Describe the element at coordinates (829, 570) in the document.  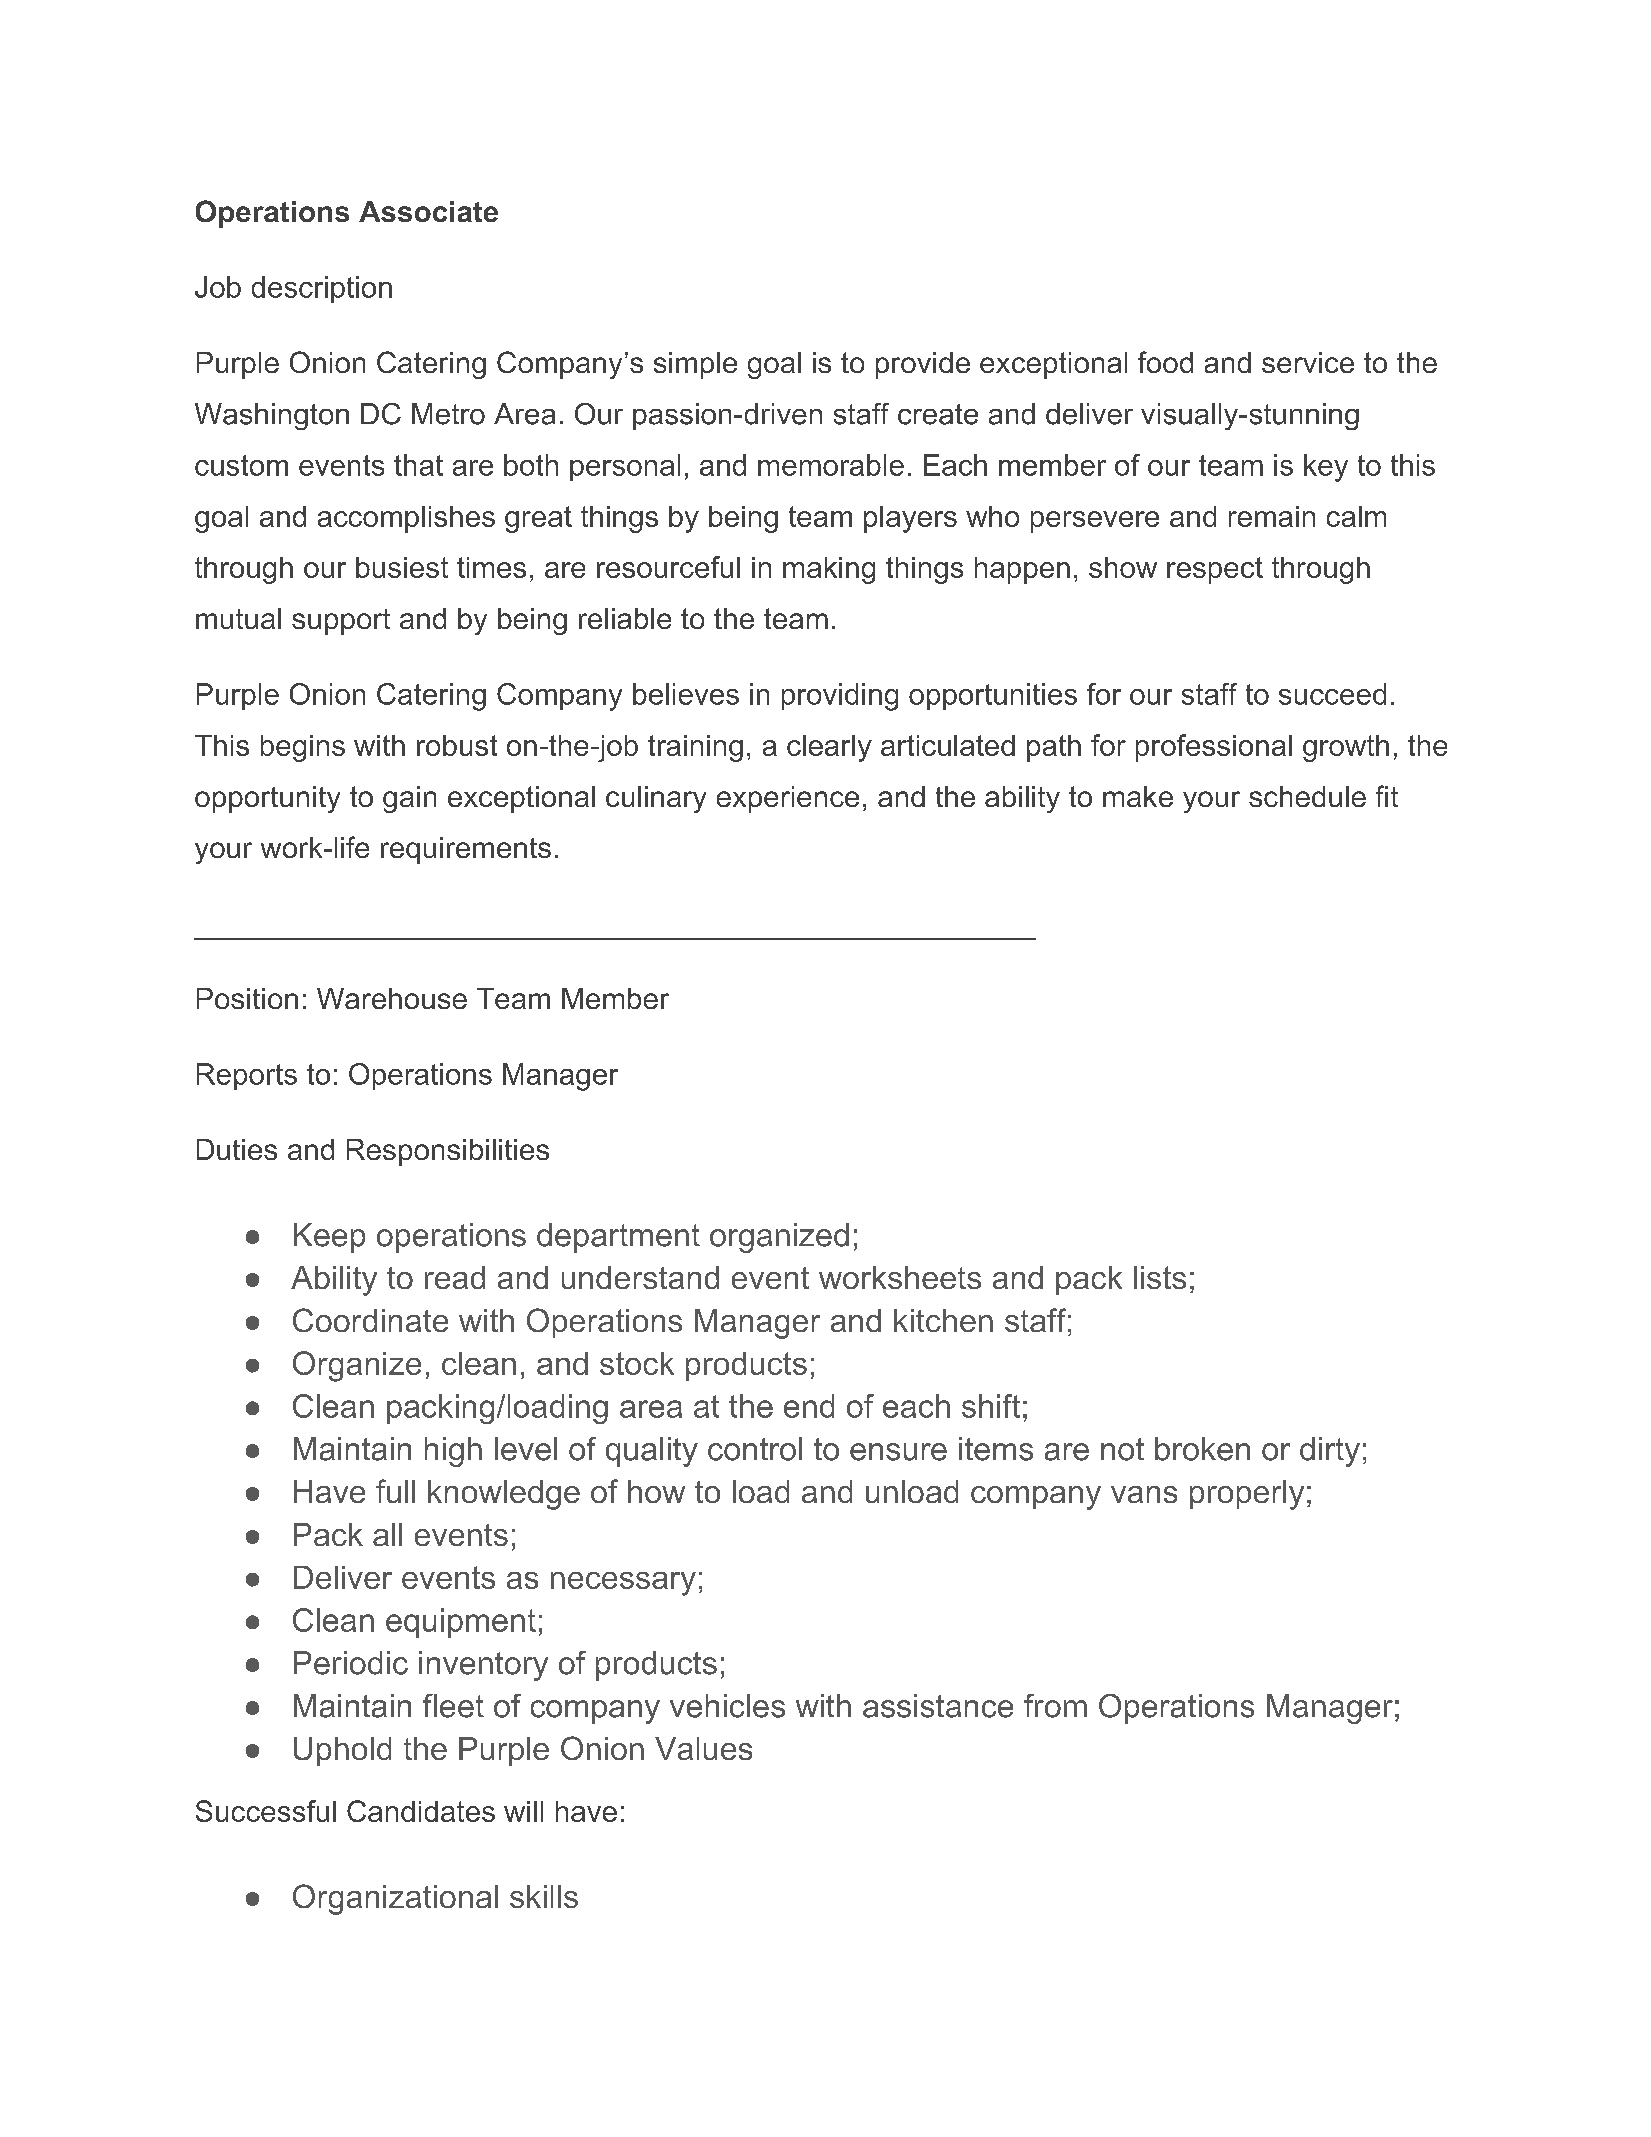
I see `making` at that location.
